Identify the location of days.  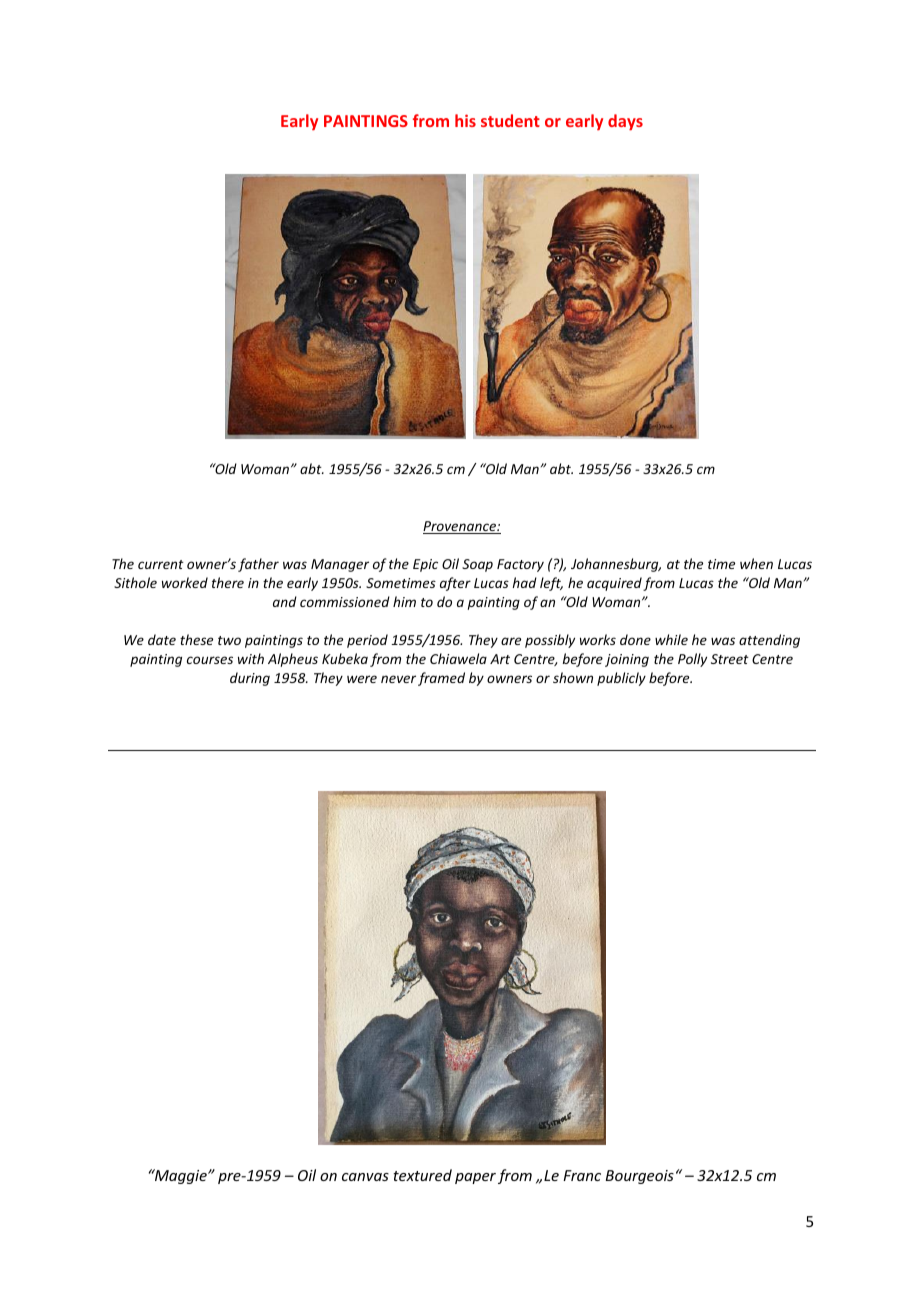
(625, 122).
